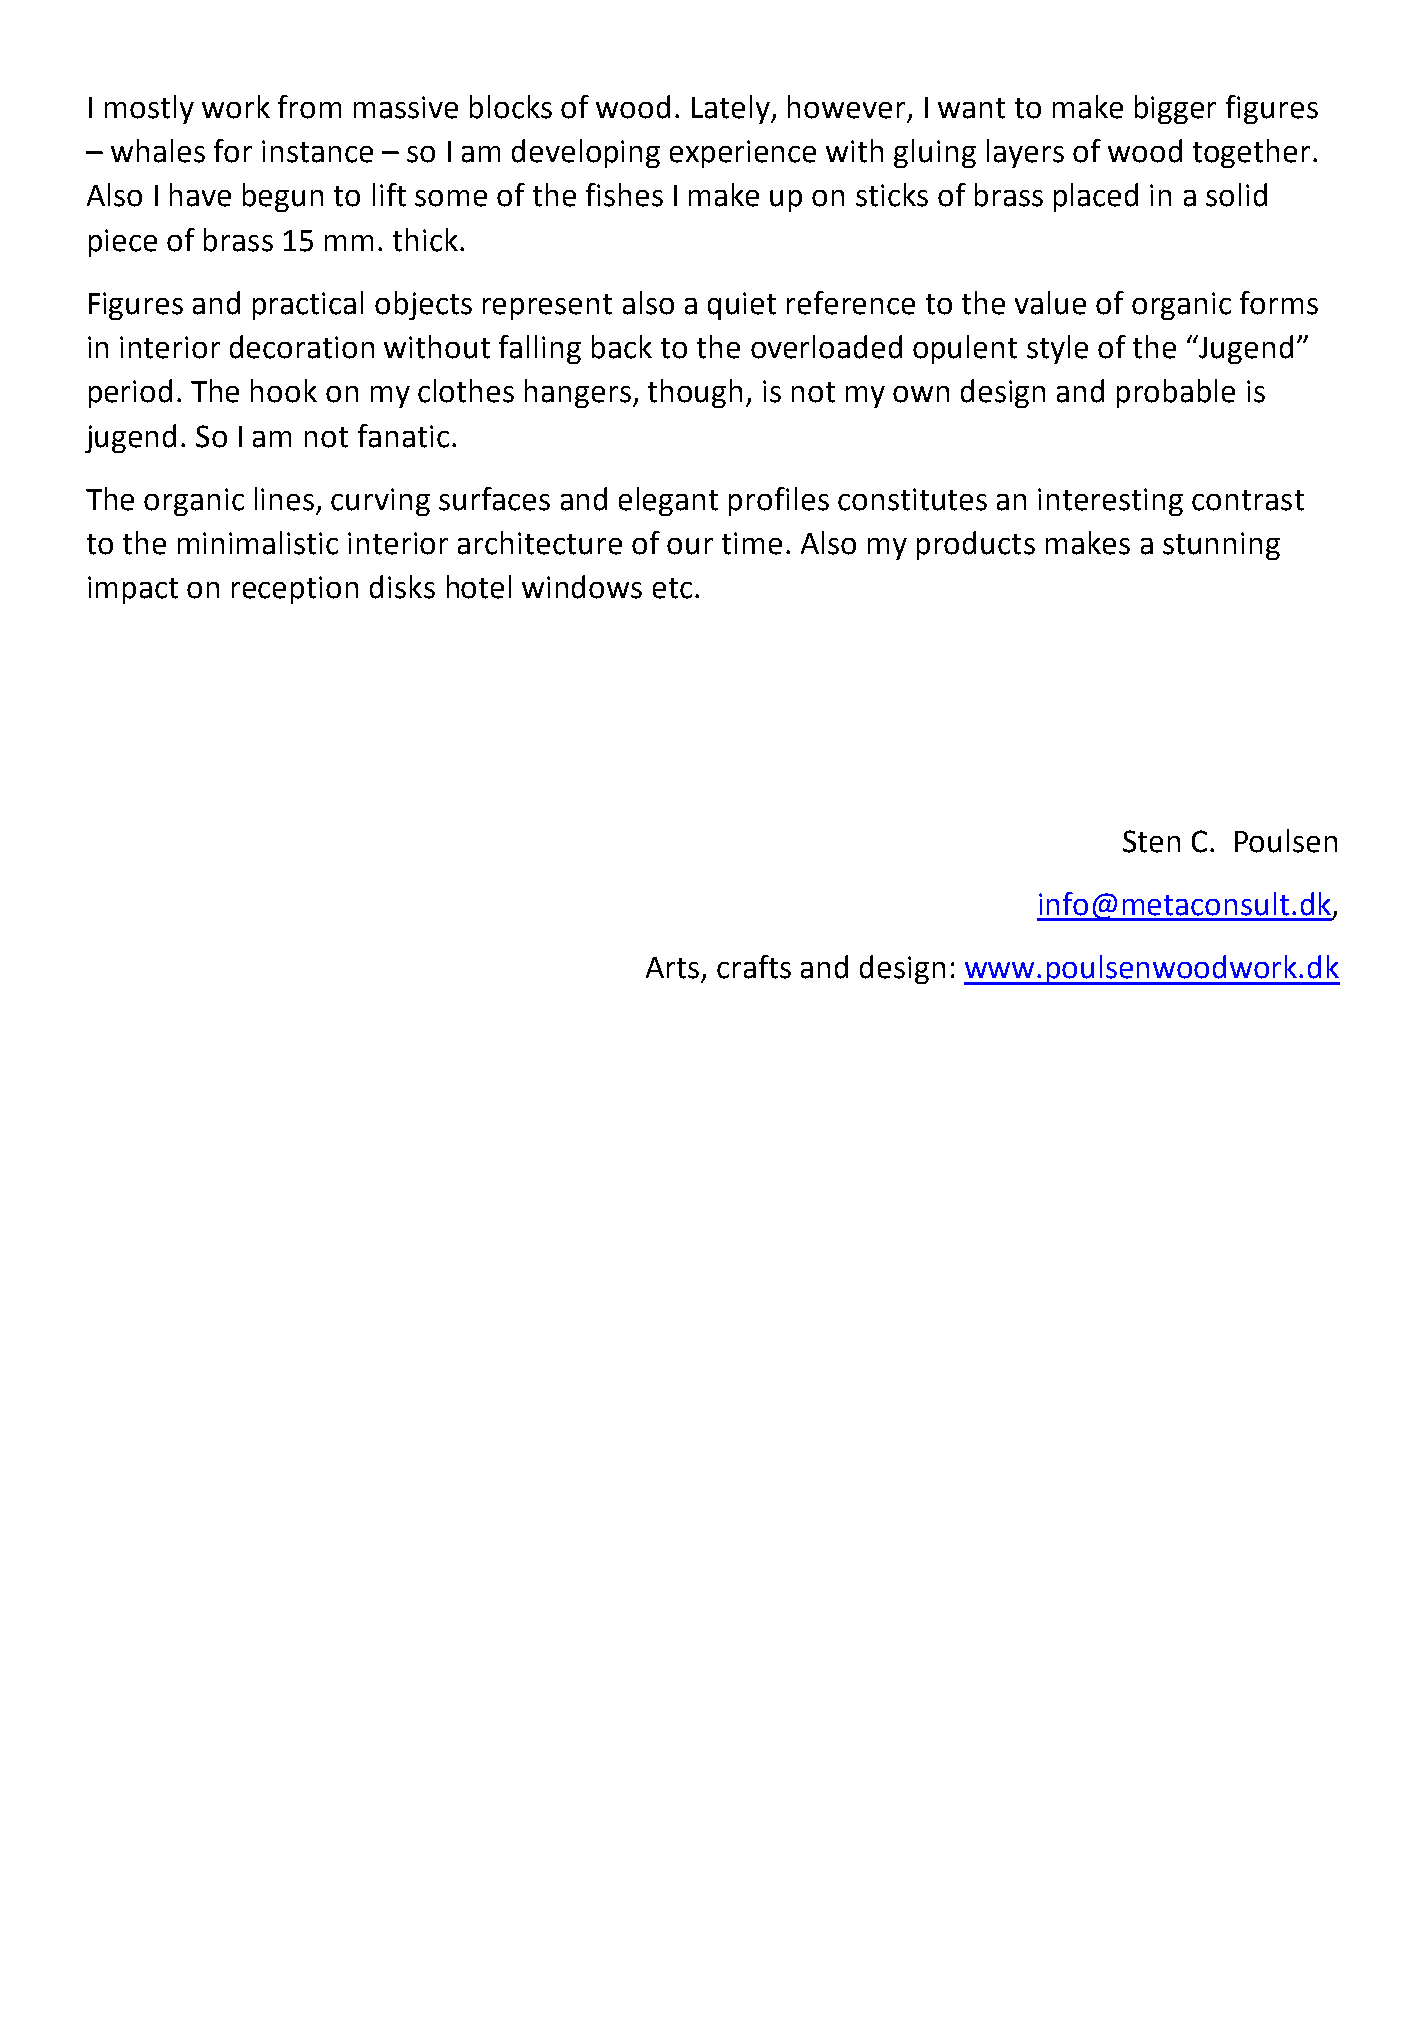 Image resolution: width=1426 pixels, height=2017 pixels. Describe the element at coordinates (732, 109) in the image. I see `Lately` at that location.
